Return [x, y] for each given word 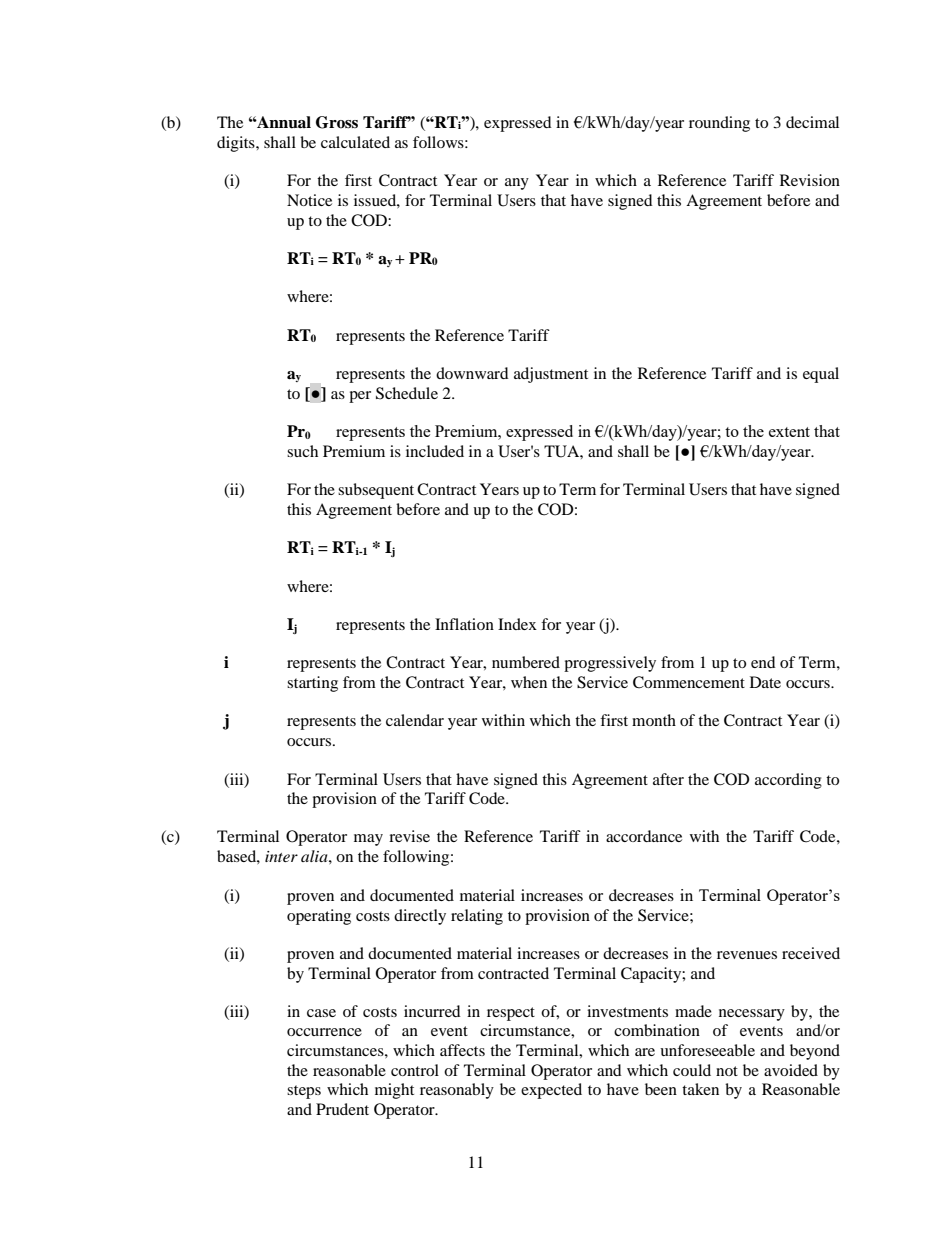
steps [304, 1092]
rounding [719, 124]
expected [551, 1091]
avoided [791, 1070]
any [517, 184]
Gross [337, 122]
